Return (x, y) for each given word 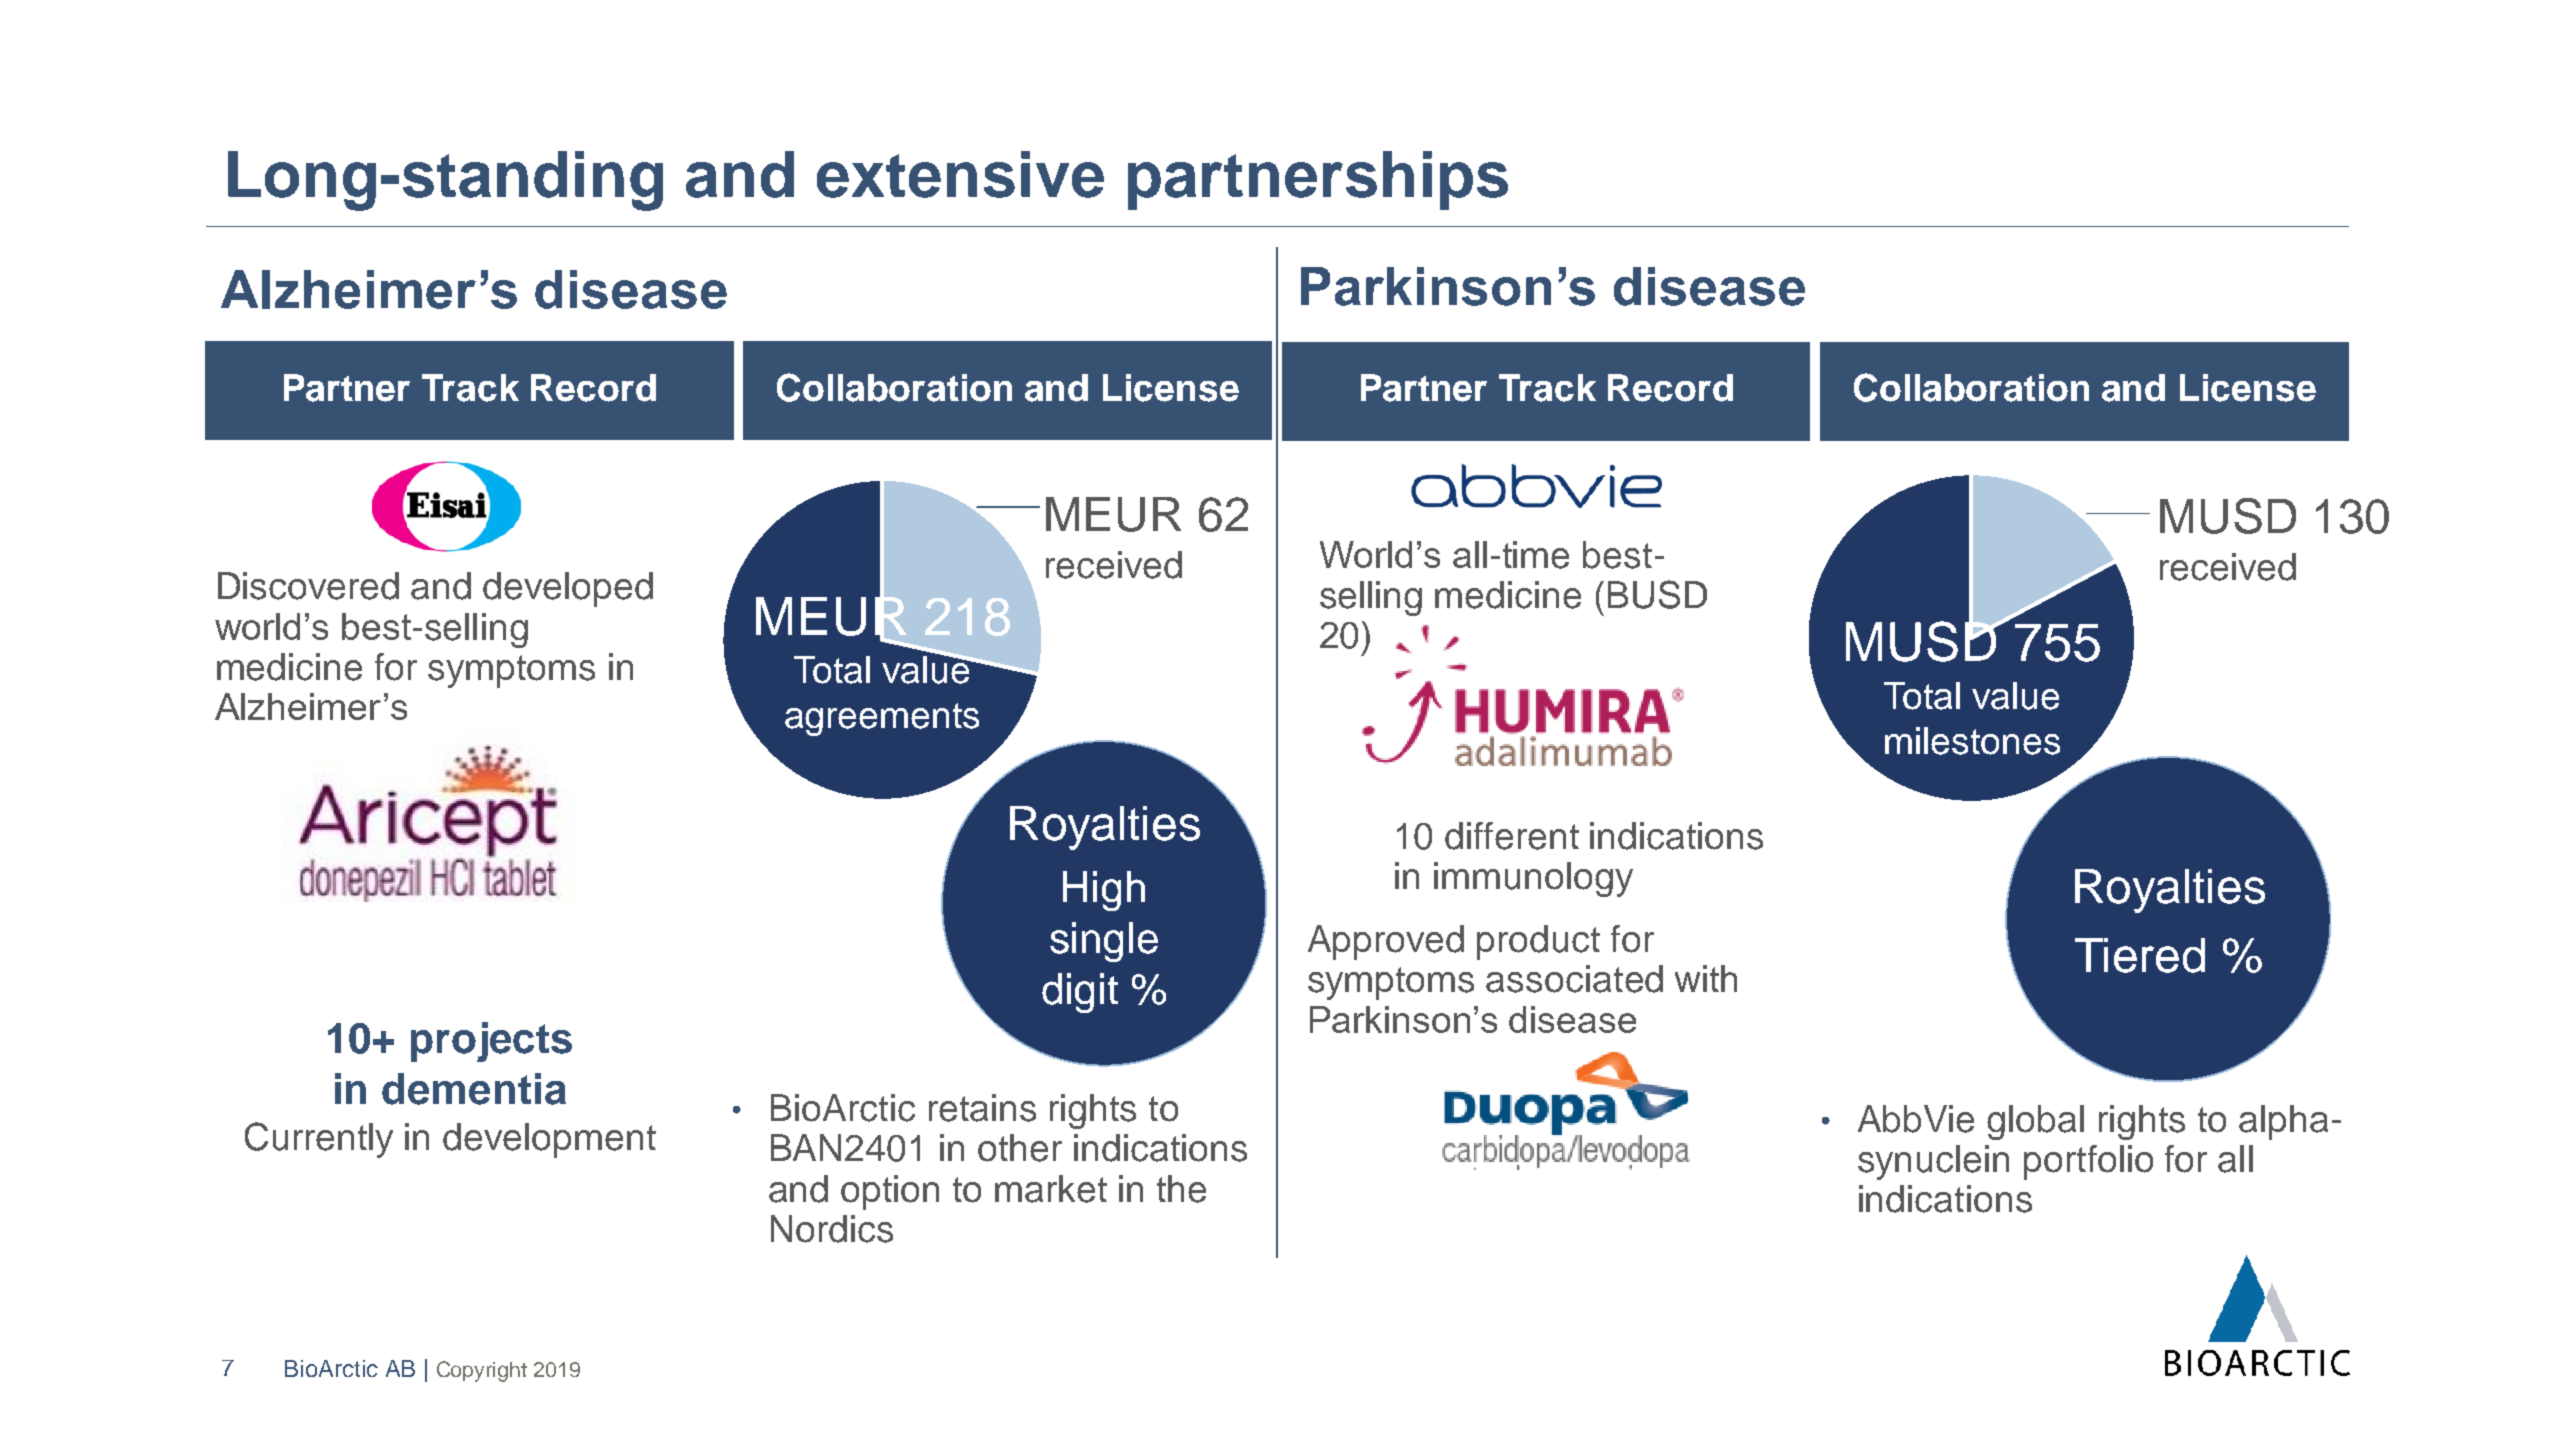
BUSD (1657, 594)
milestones (1972, 741)
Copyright (482, 1371)
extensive (960, 174)
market (1051, 1189)
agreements (882, 719)
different (1512, 836)
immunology (1533, 879)
